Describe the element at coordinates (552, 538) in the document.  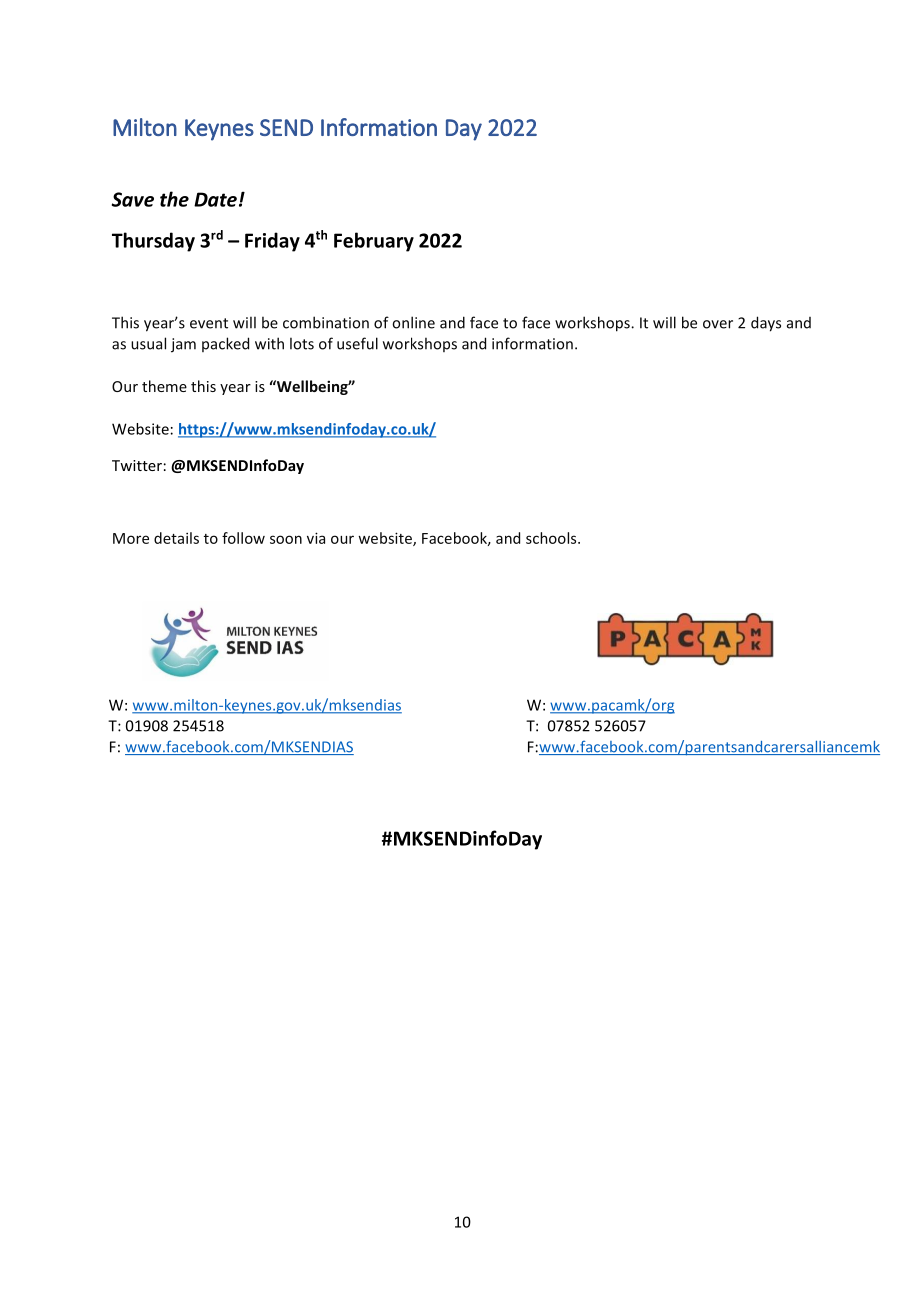
I see `schools` at that location.
